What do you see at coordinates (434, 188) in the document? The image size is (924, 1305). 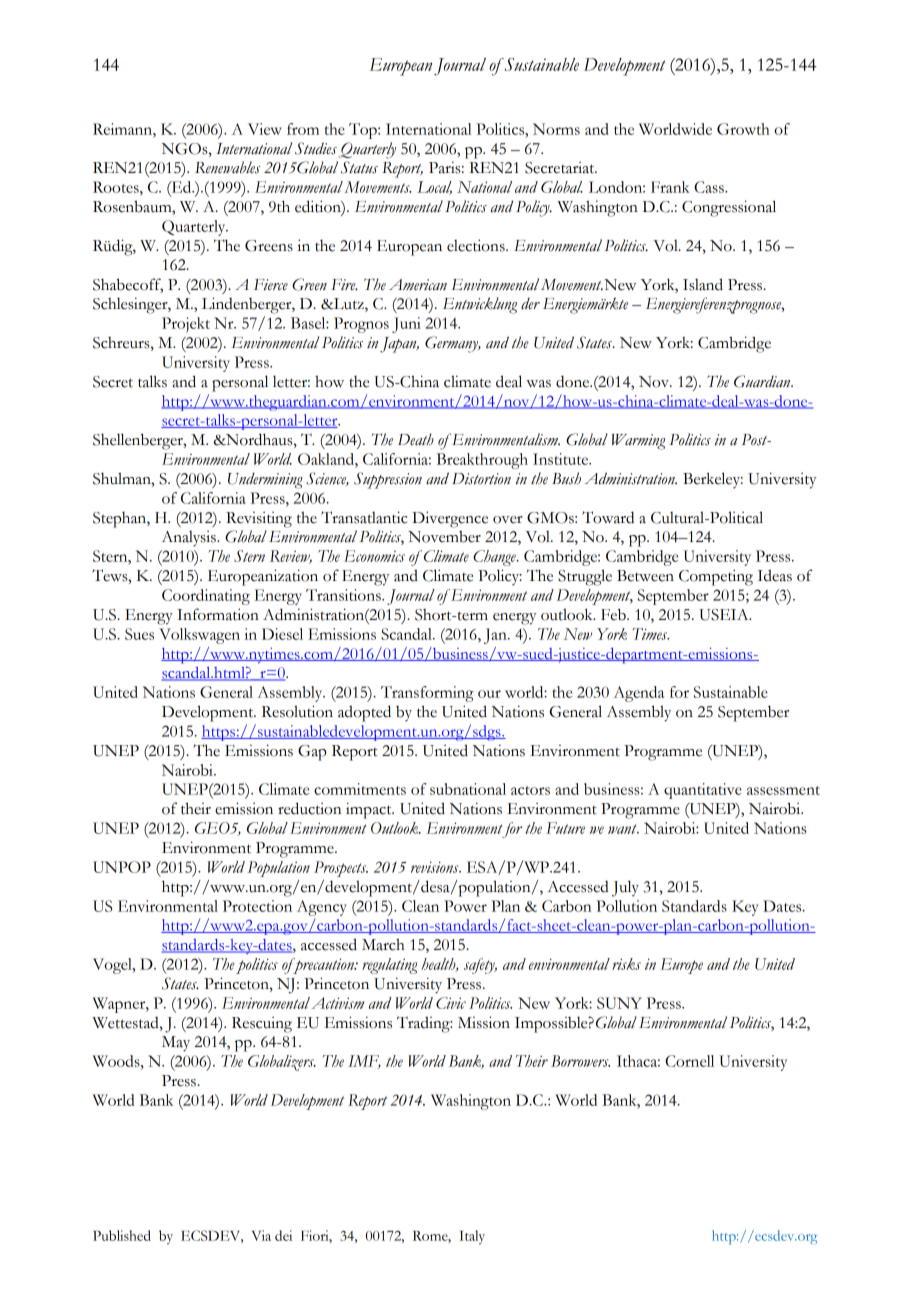 I see `Local` at bounding box center [434, 188].
